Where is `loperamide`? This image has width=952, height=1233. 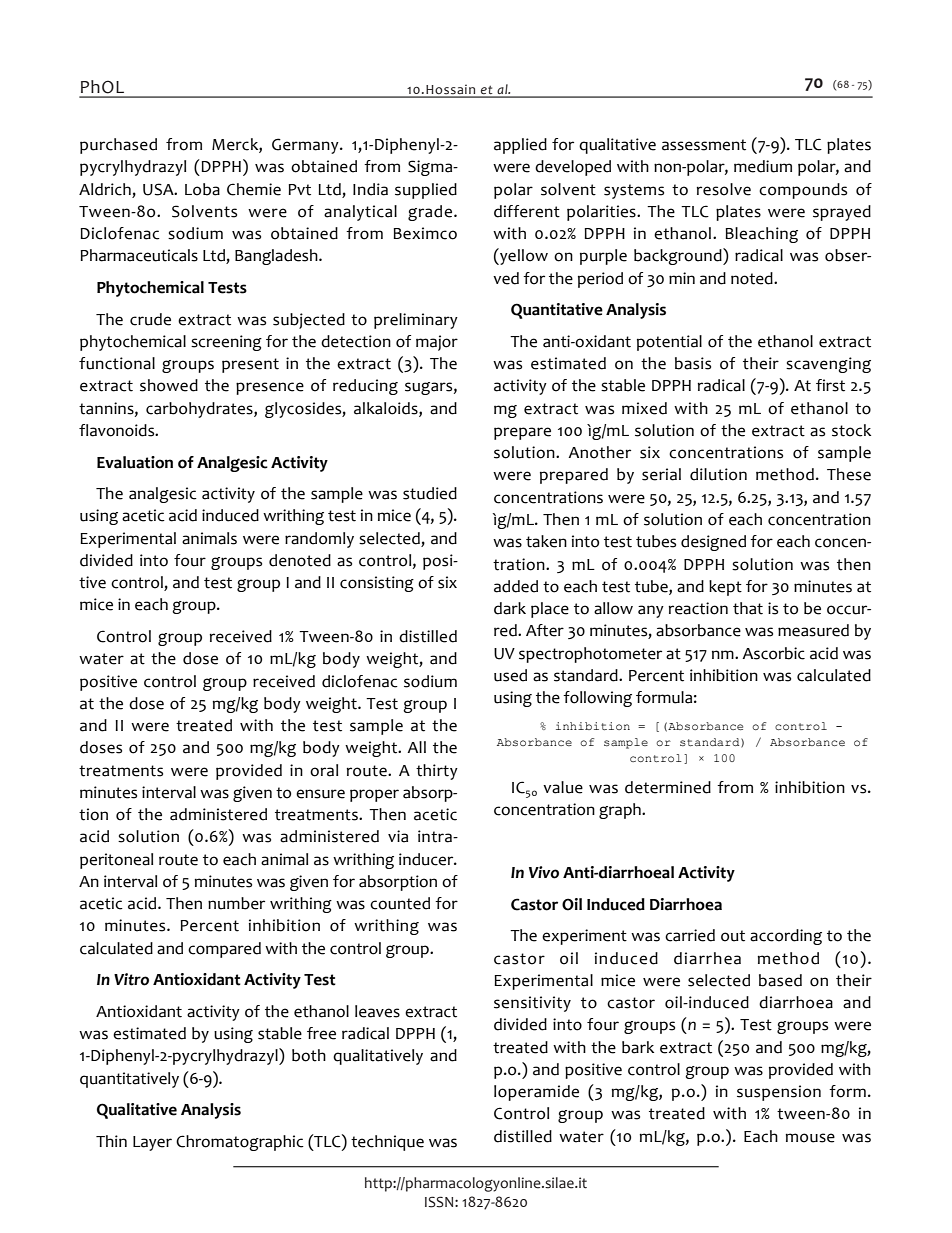 loperamide is located at coordinates (536, 1093).
